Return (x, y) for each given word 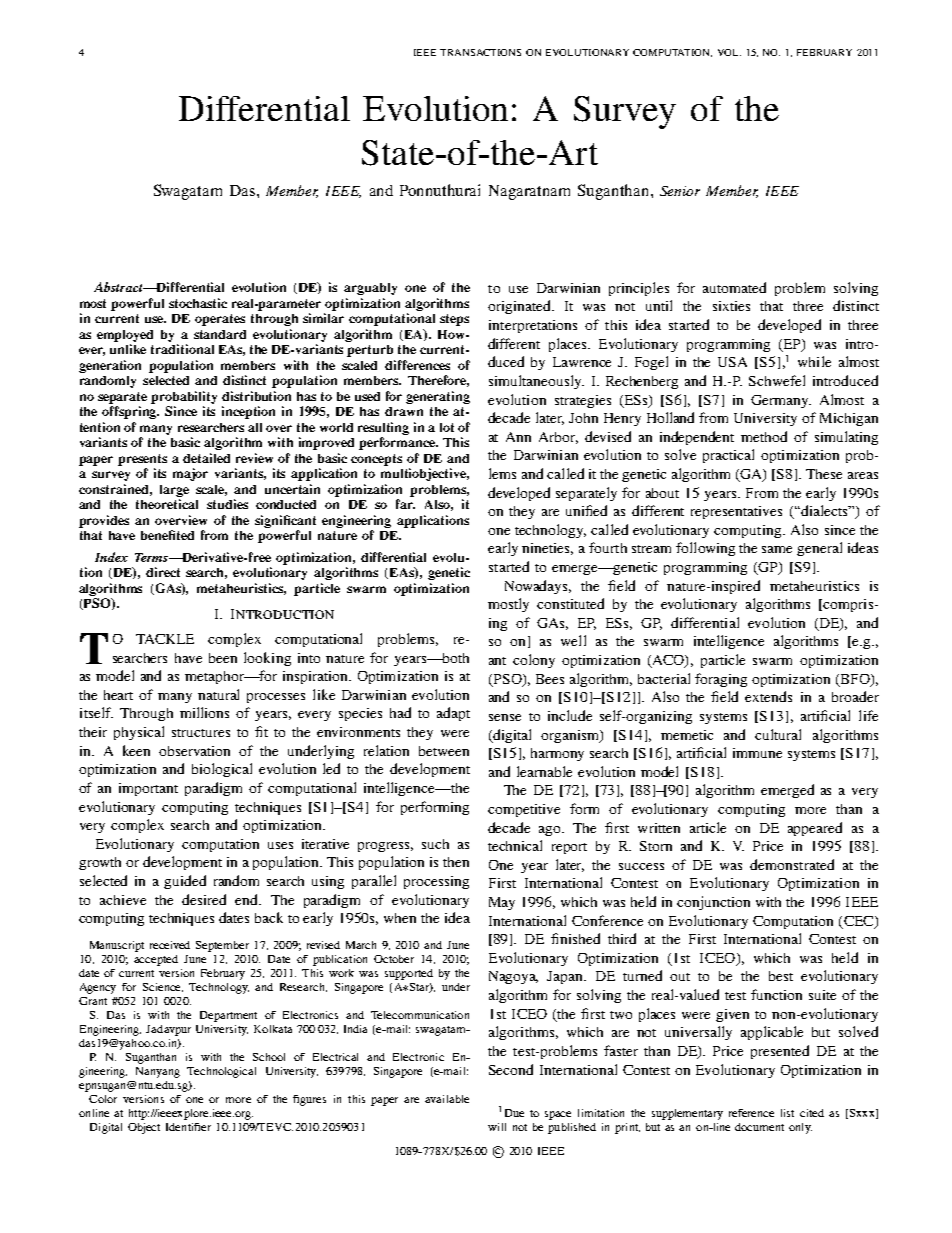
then (456, 862)
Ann (518, 437)
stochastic (198, 303)
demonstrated (792, 864)
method (764, 436)
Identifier (188, 1127)
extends (768, 696)
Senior (680, 191)
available (447, 1099)
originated (521, 307)
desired (204, 899)
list (787, 1113)
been (223, 658)
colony (534, 661)
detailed (206, 458)
